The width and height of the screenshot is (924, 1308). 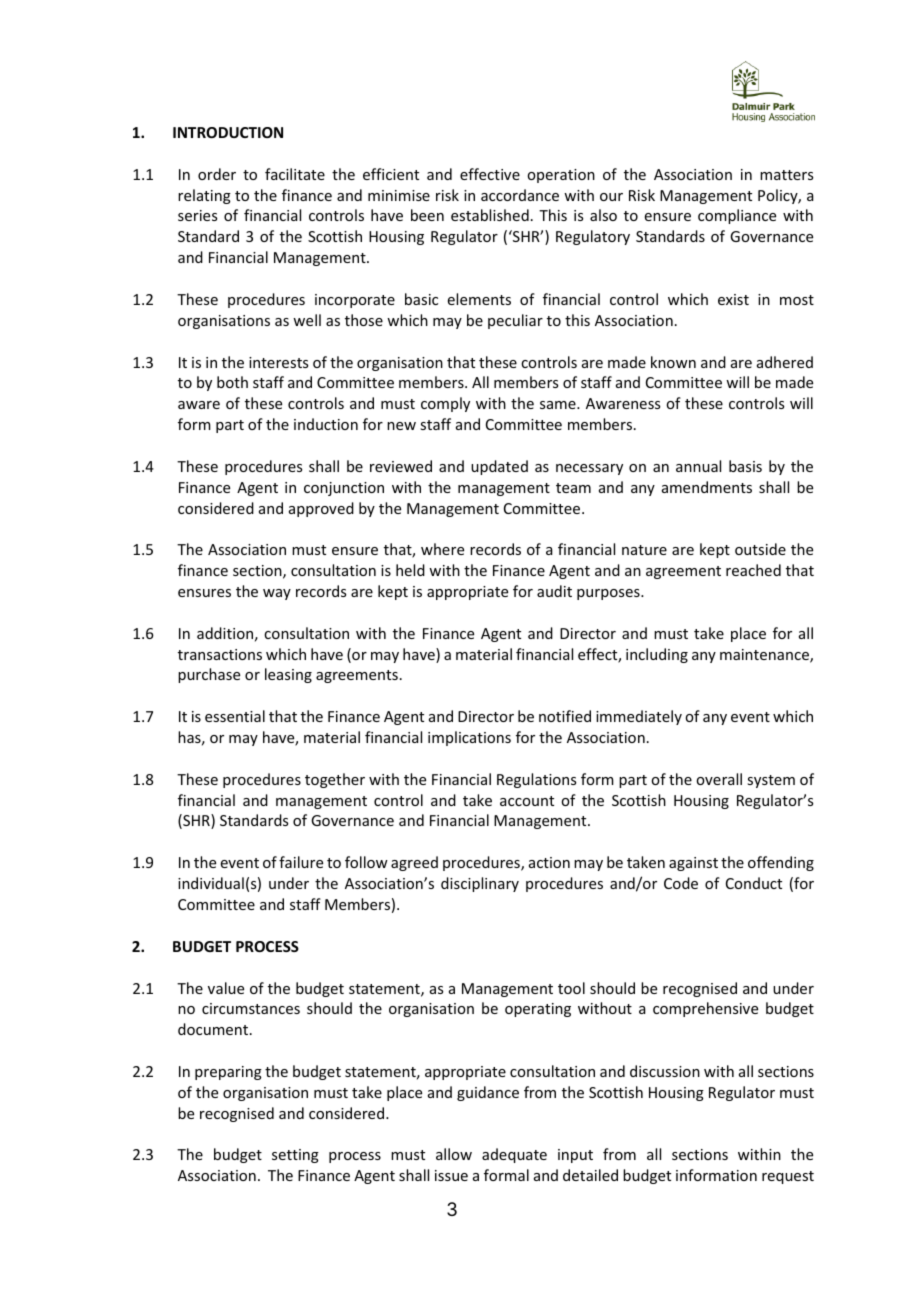 I want to click on approved, so click(x=321, y=509).
